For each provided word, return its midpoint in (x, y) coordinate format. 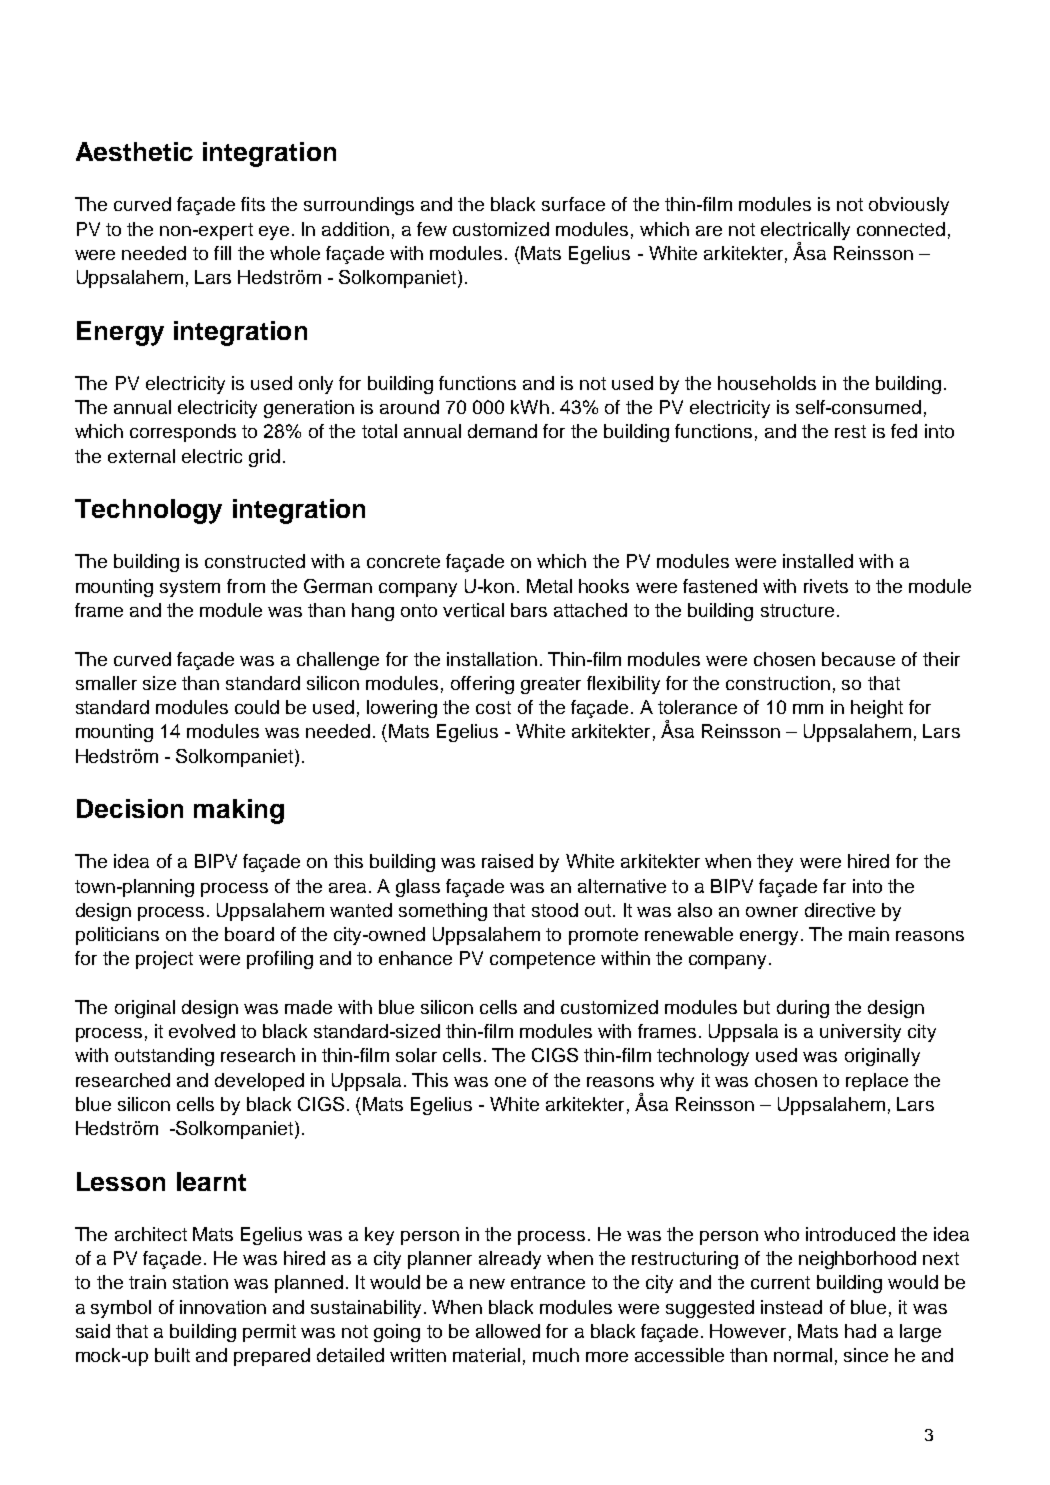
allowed (508, 1331)
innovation (223, 1307)
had (860, 1331)
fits (253, 204)
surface (573, 204)
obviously (909, 206)
